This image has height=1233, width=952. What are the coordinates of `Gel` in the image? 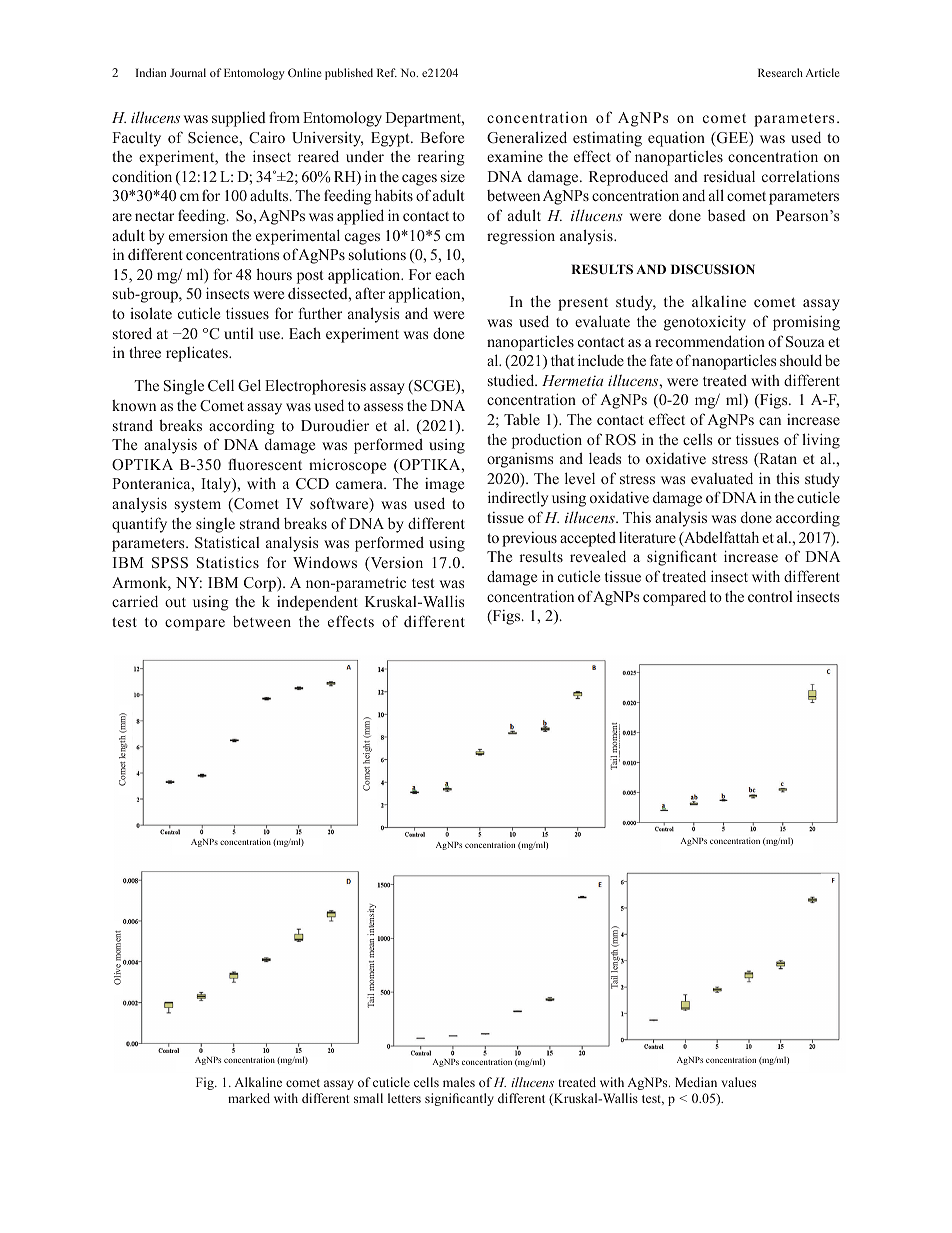 It's located at (249, 385).
